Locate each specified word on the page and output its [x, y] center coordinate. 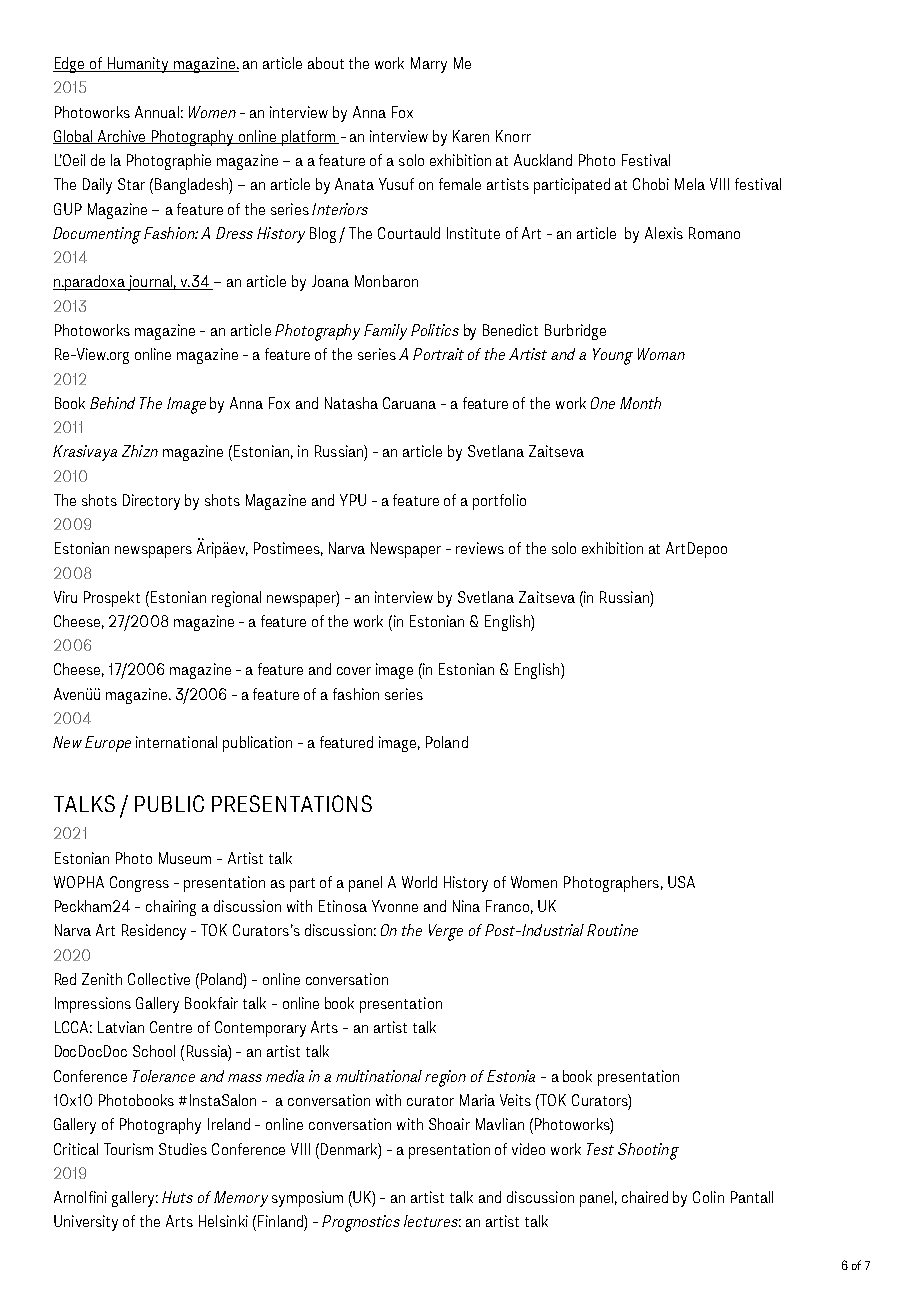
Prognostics [361, 1223]
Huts [177, 1197]
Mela [690, 184]
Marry [429, 65]
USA [681, 882]
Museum [185, 858]
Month [640, 403]
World [419, 882]
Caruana [409, 403]
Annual [157, 112]
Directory [151, 502]
